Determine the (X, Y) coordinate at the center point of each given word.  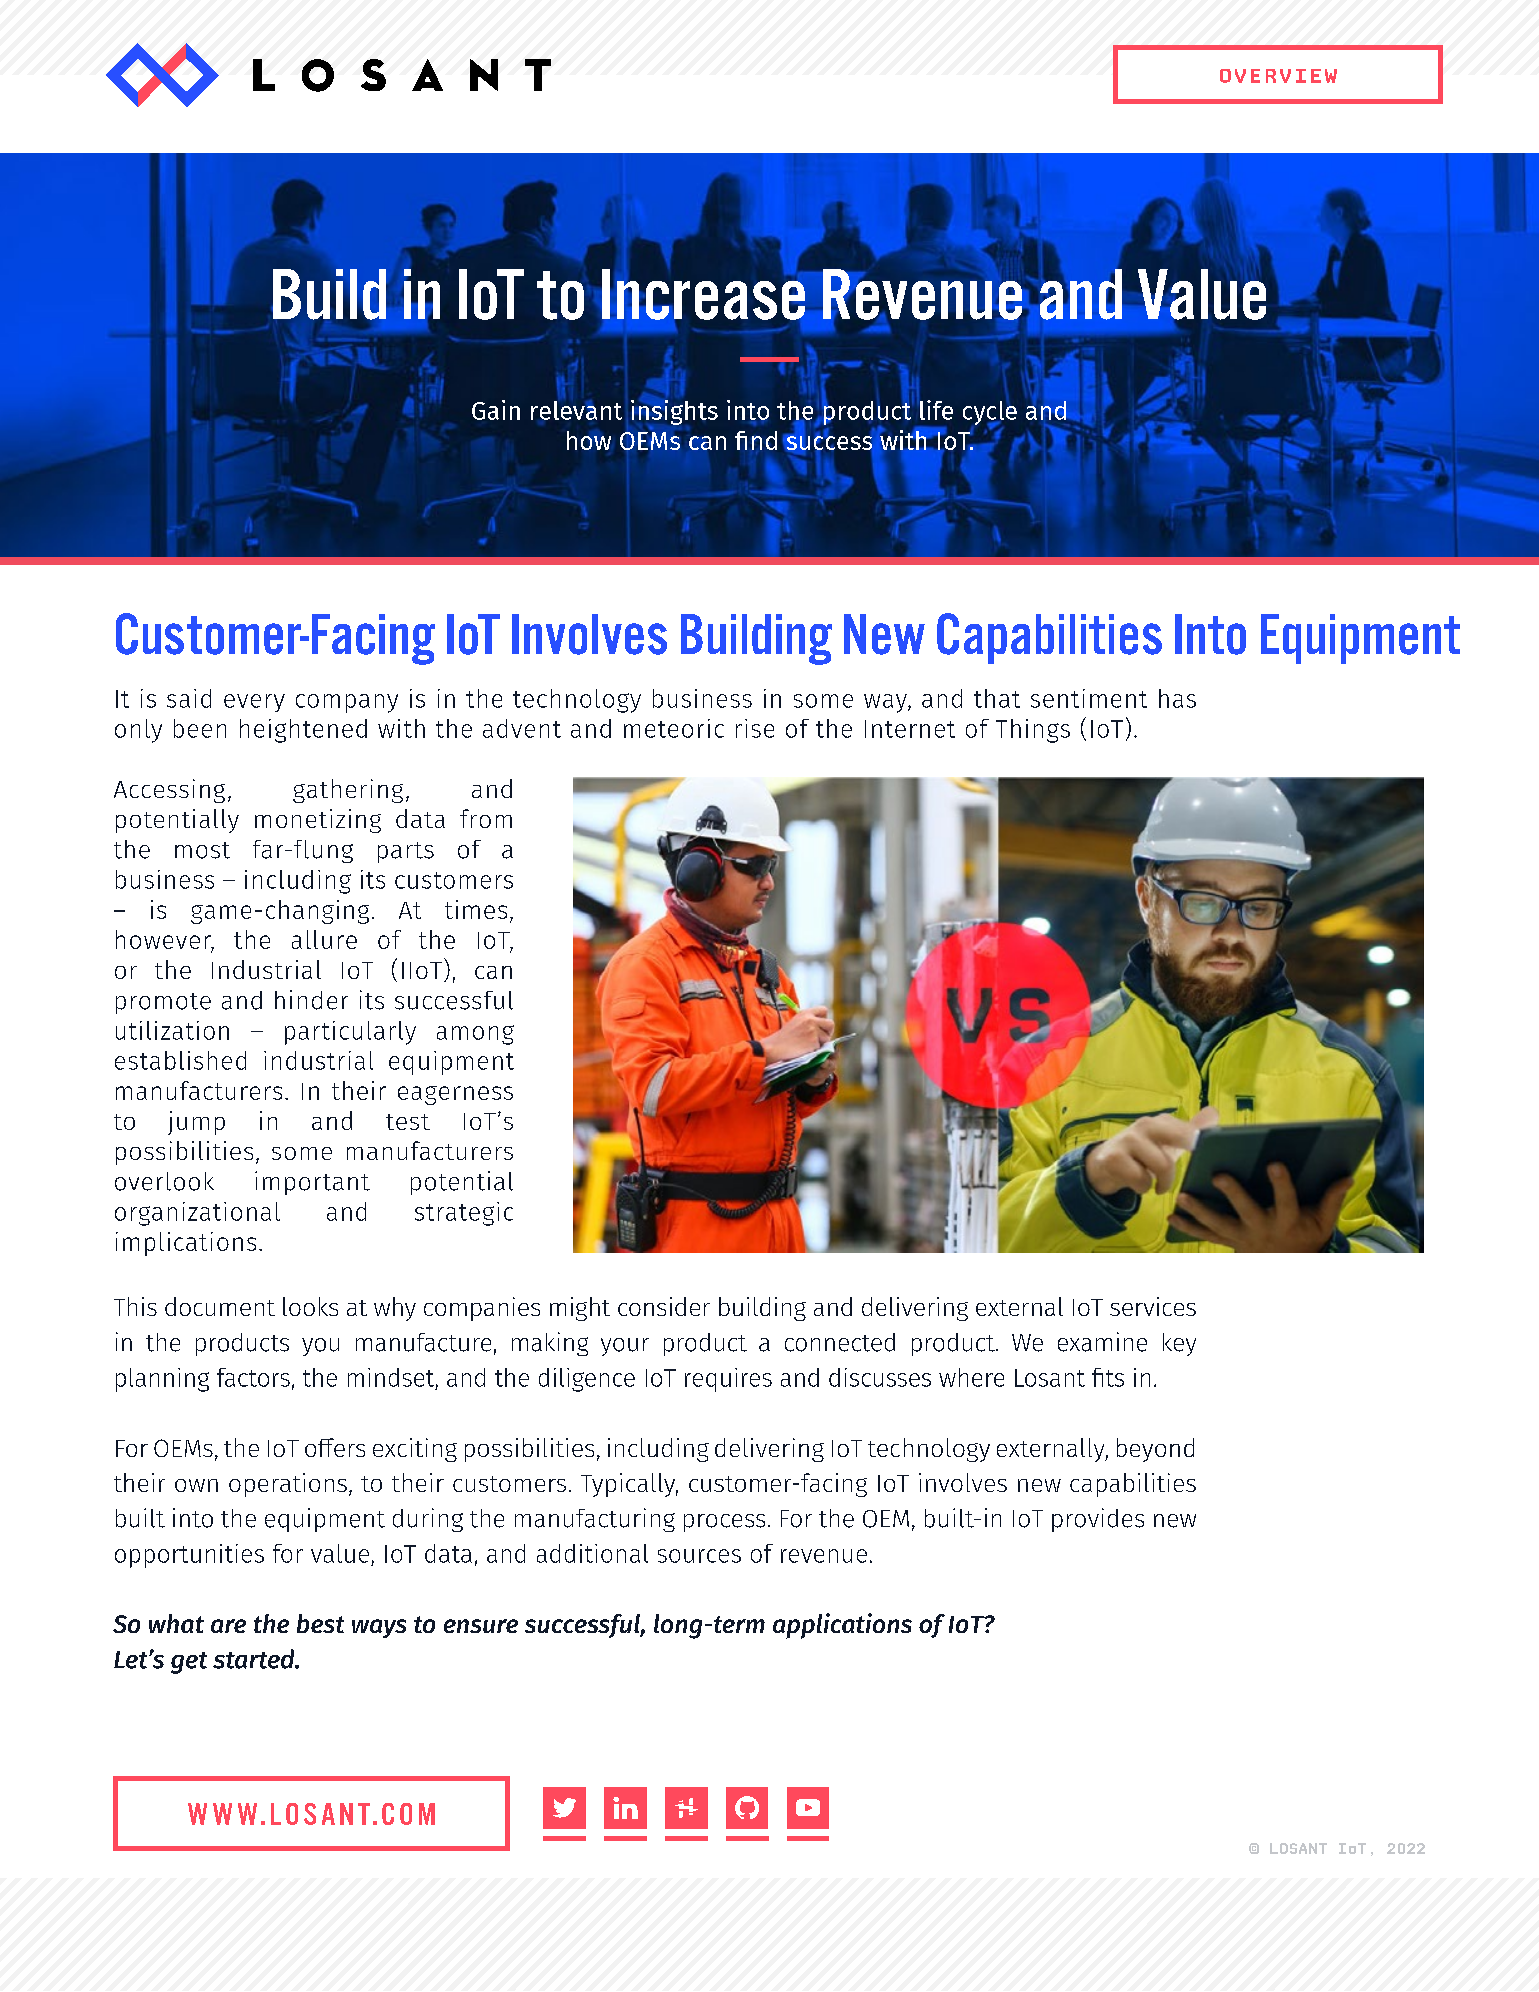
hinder (311, 1000)
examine (1102, 1342)
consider (664, 1306)
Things (1033, 731)
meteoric (674, 728)
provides (1098, 1520)
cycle (990, 414)
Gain (496, 410)
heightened (303, 731)
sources (699, 1556)
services (1153, 1306)
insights (674, 413)
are (228, 1626)
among (475, 1035)
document (220, 1306)
